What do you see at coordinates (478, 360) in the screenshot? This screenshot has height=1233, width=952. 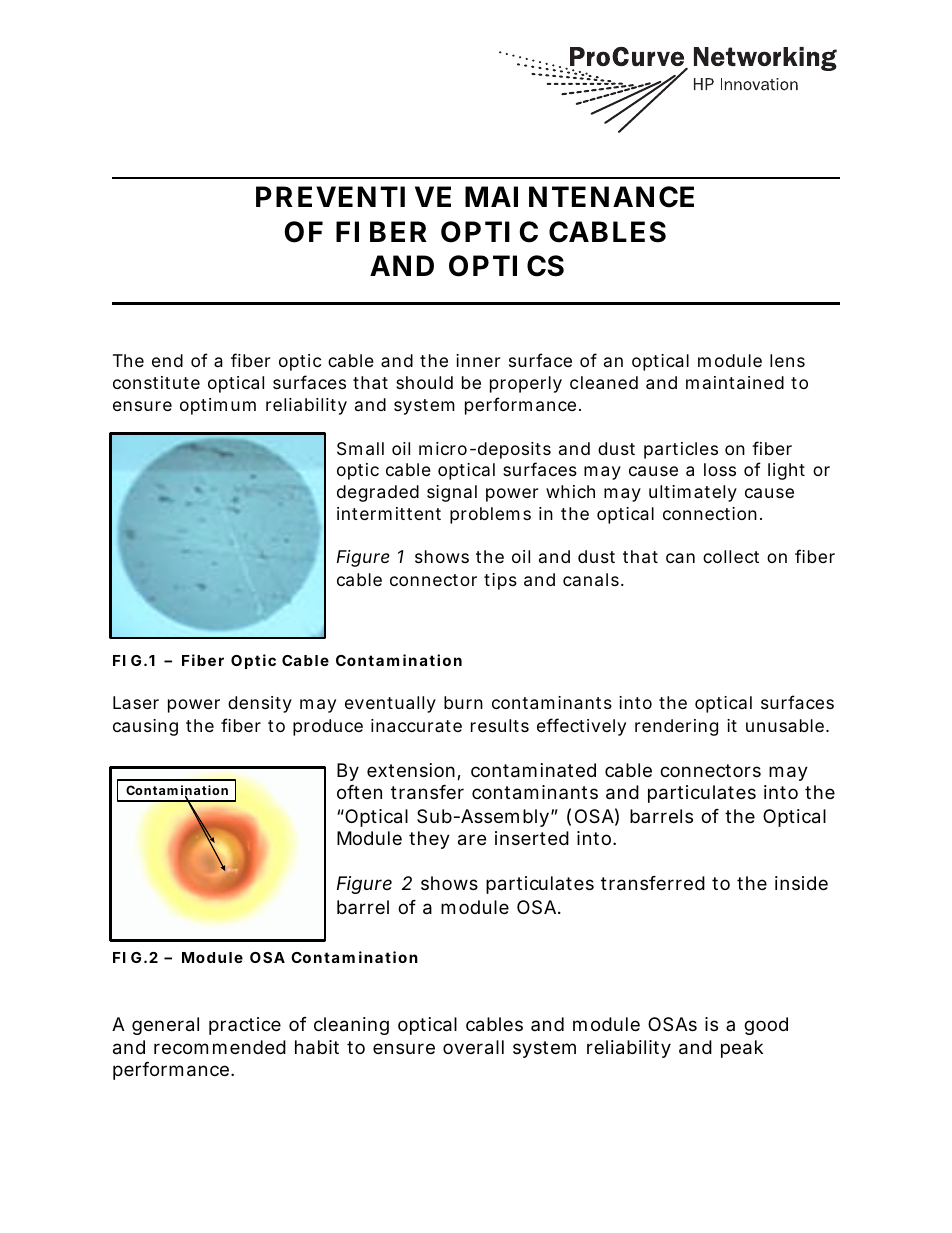 I see `inner` at bounding box center [478, 360].
